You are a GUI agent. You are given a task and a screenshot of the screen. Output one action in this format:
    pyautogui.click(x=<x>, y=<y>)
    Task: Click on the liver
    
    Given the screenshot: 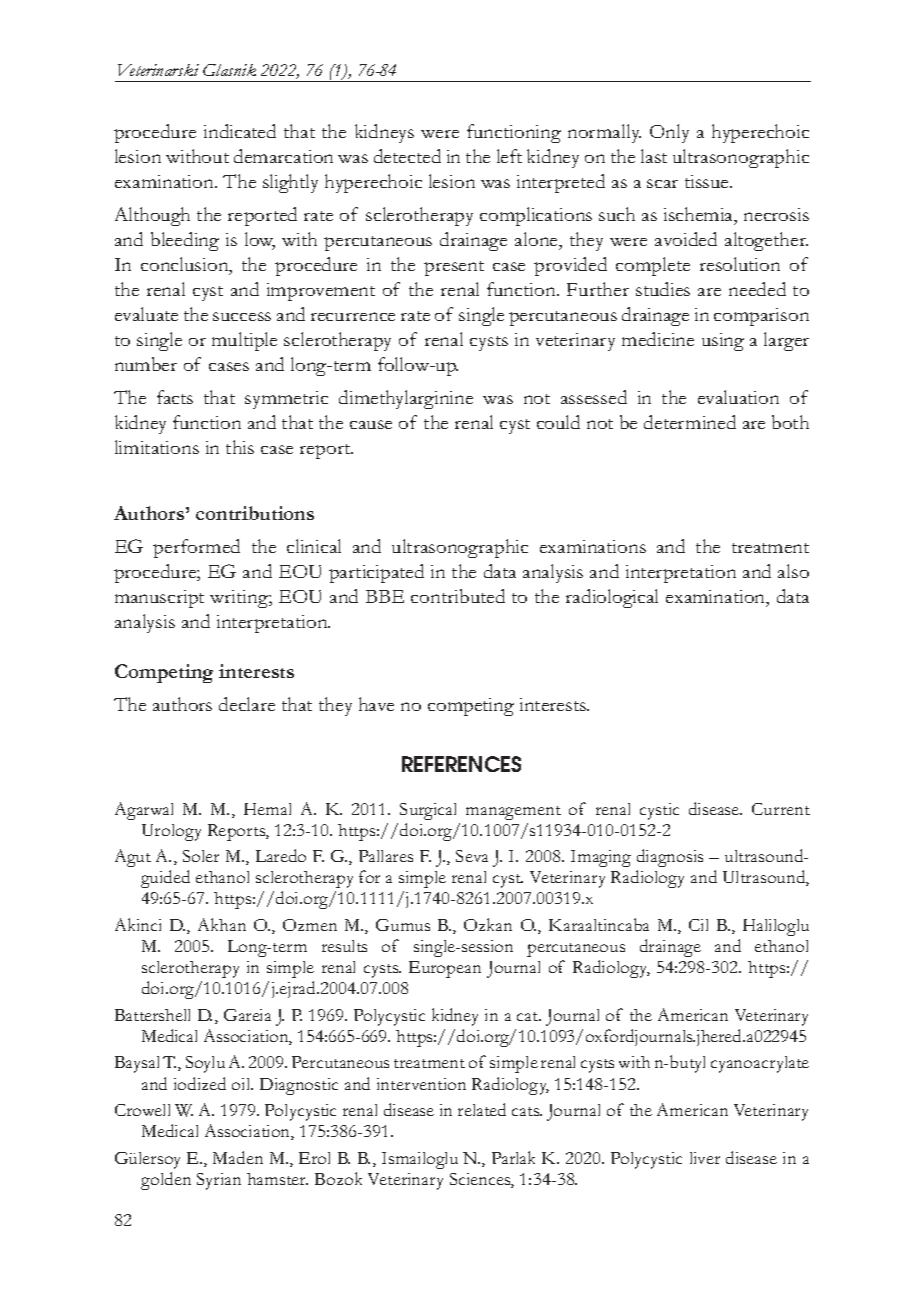 What is the action you would take?
    pyautogui.click(x=705, y=1158)
